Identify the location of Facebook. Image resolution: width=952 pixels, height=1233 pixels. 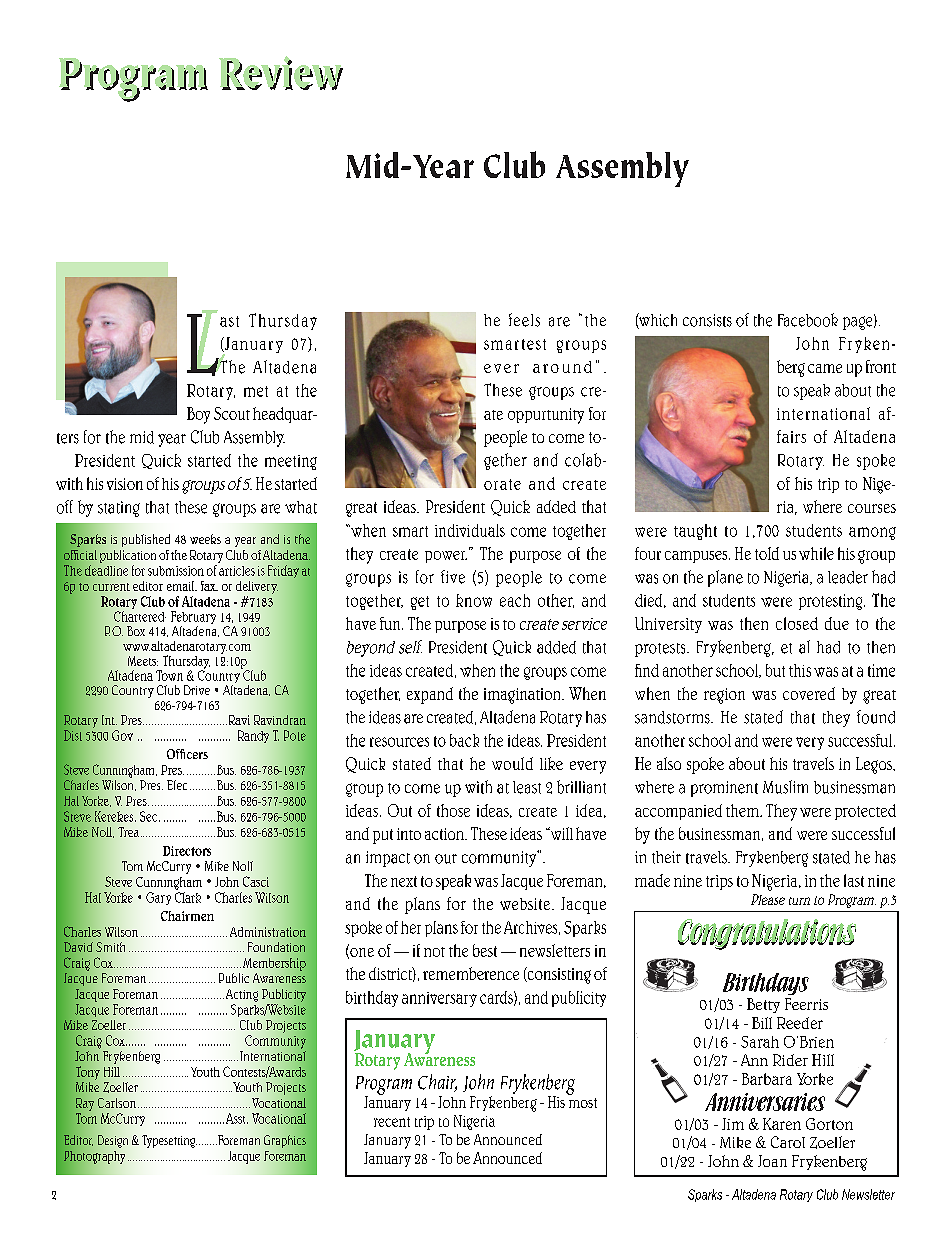
(808, 320).
